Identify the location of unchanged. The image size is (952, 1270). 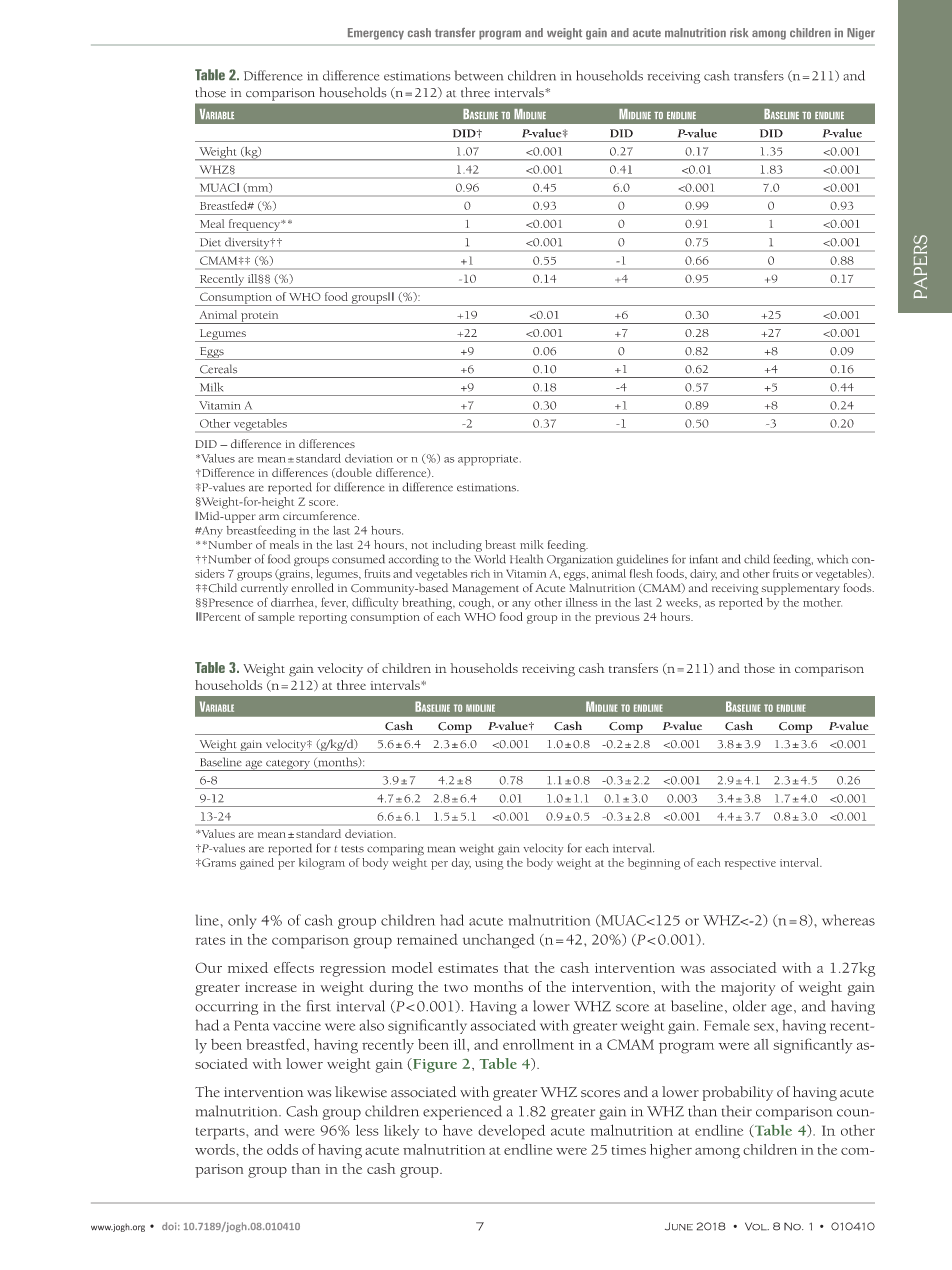
(499, 941).
